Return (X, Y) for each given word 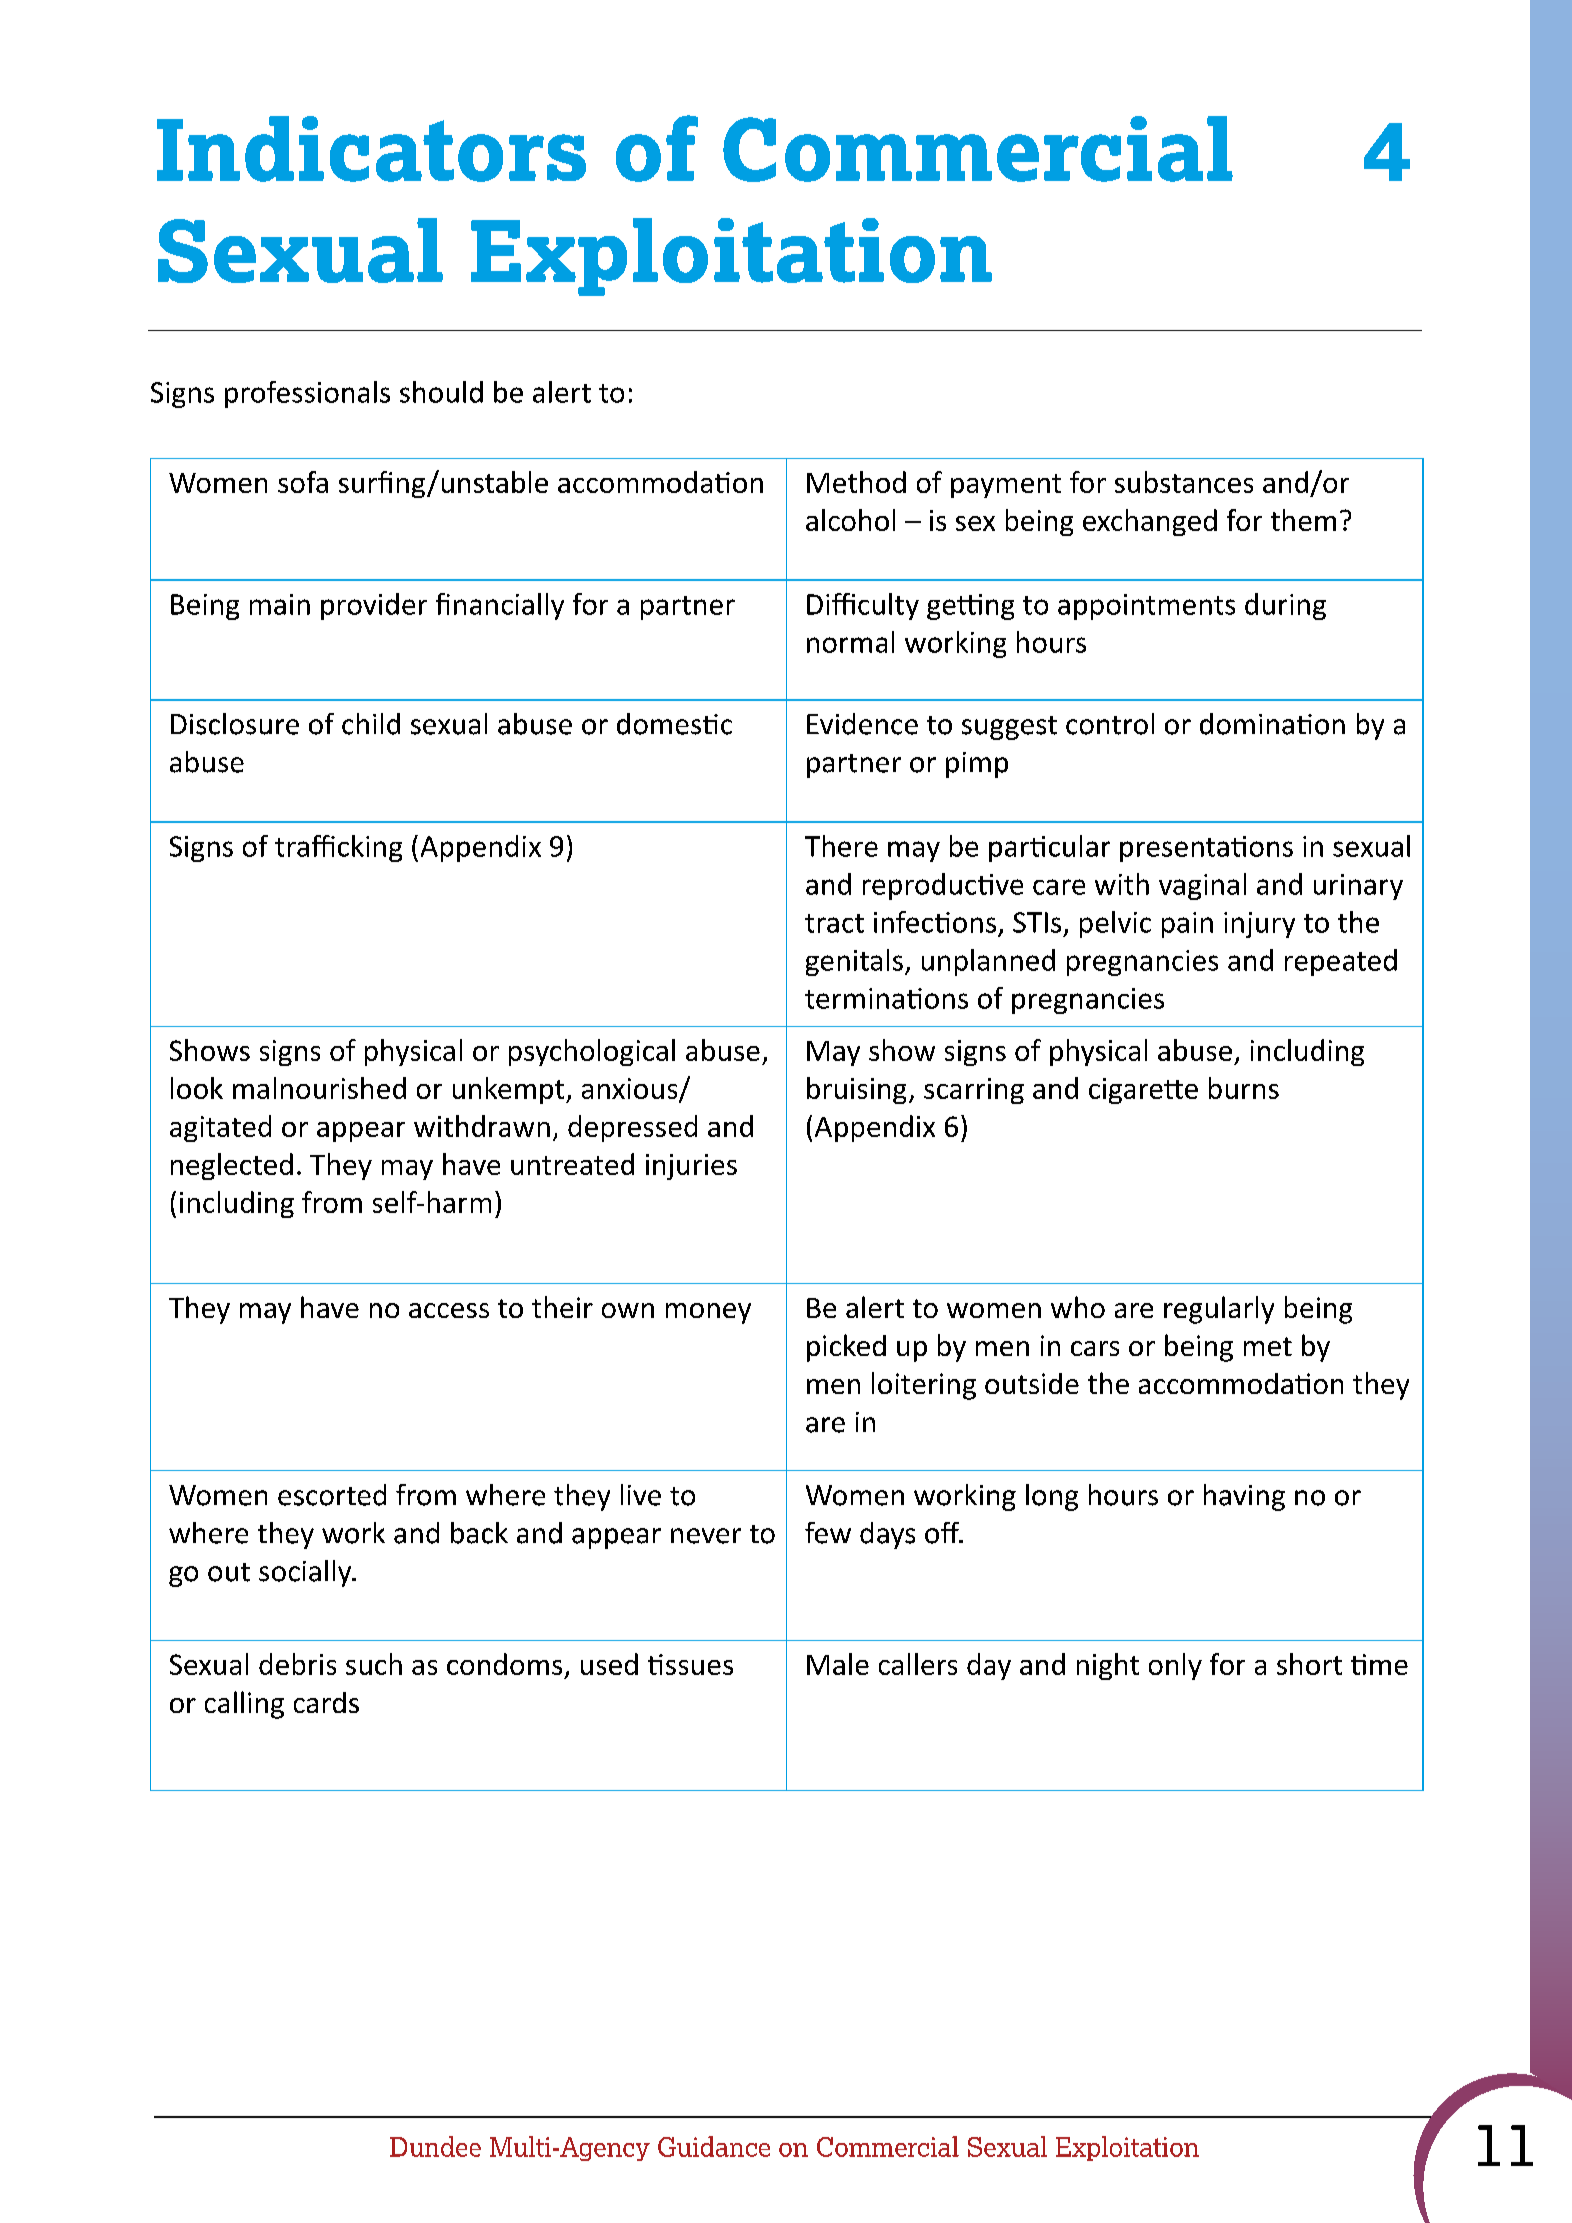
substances (1184, 482)
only (1175, 1666)
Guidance (714, 2146)
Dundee (435, 2146)
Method (856, 482)
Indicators (371, 149)
